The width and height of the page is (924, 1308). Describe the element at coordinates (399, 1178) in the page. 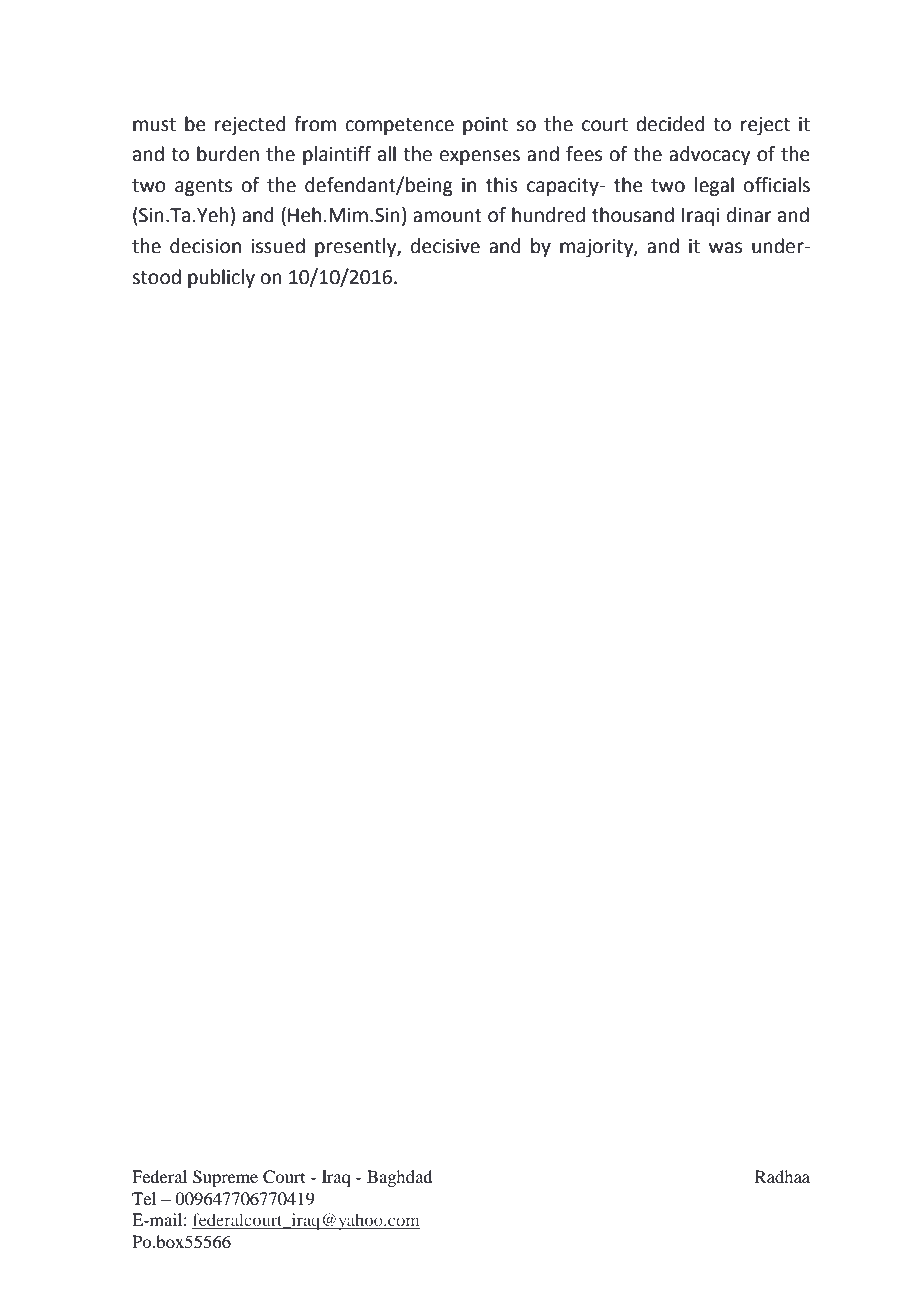

I see `Baghdad` at that location.
